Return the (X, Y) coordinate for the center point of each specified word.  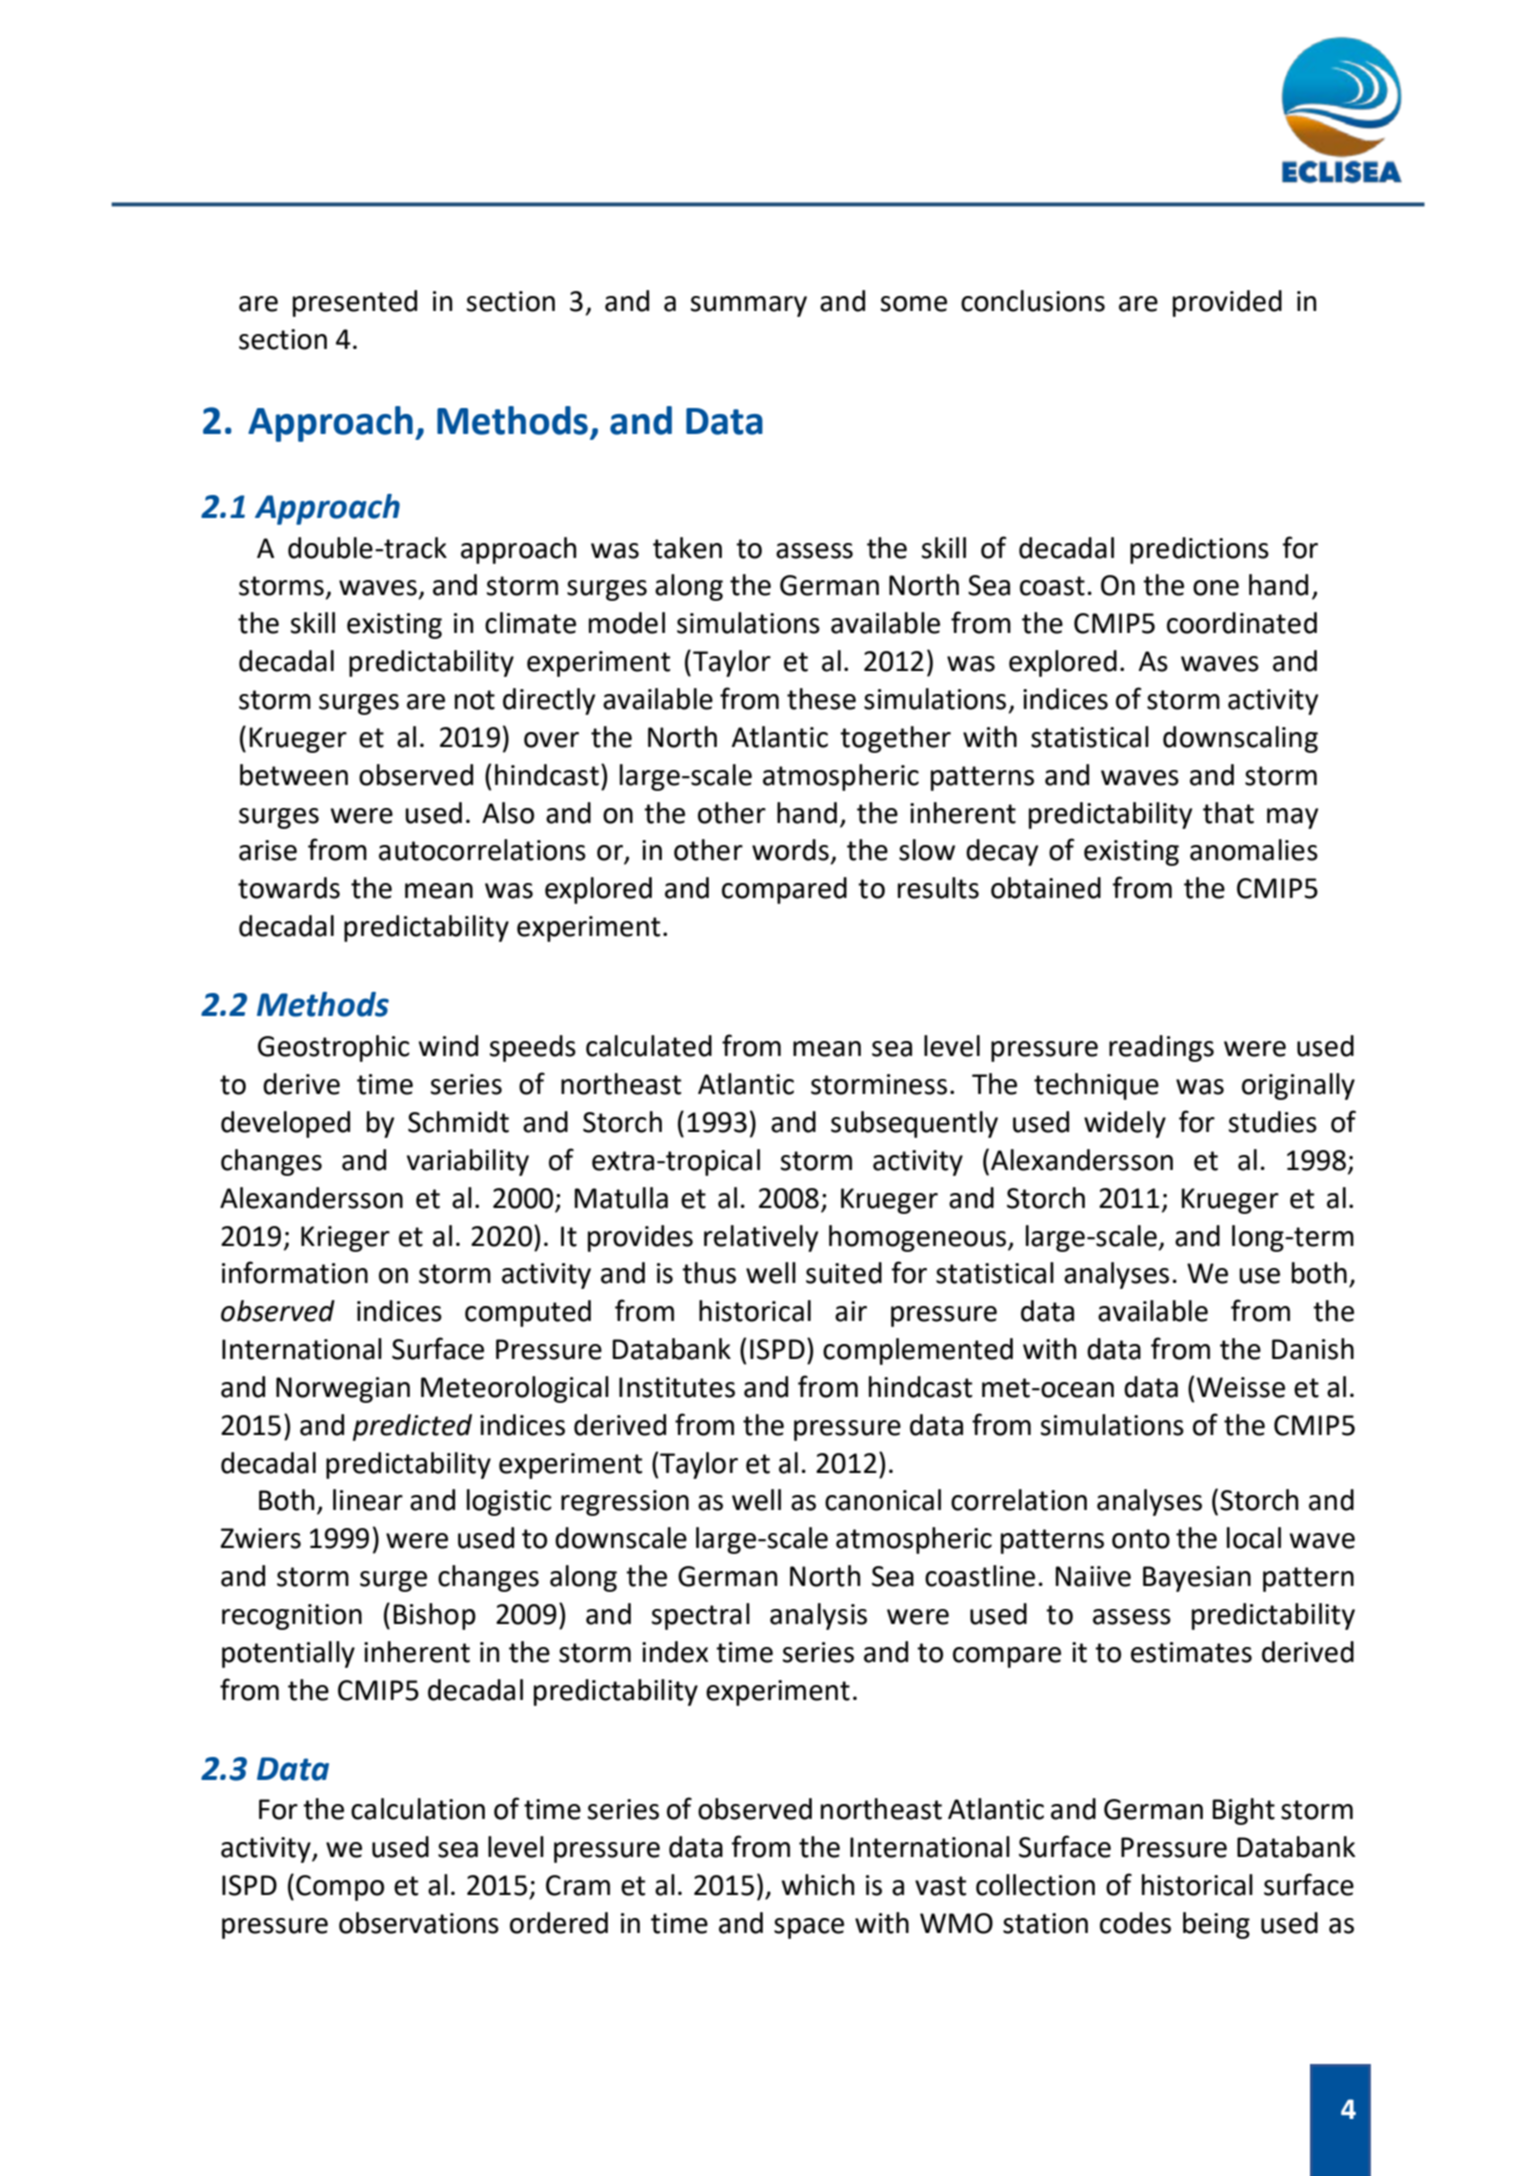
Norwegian (343, 1390)
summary (749, 306)
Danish (1313, 1349)
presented (355, 303)
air (851, 1311)
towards (289, 888)
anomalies (1254, 850)
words (790, 850)
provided (1227, 303)
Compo (340, 1888)
